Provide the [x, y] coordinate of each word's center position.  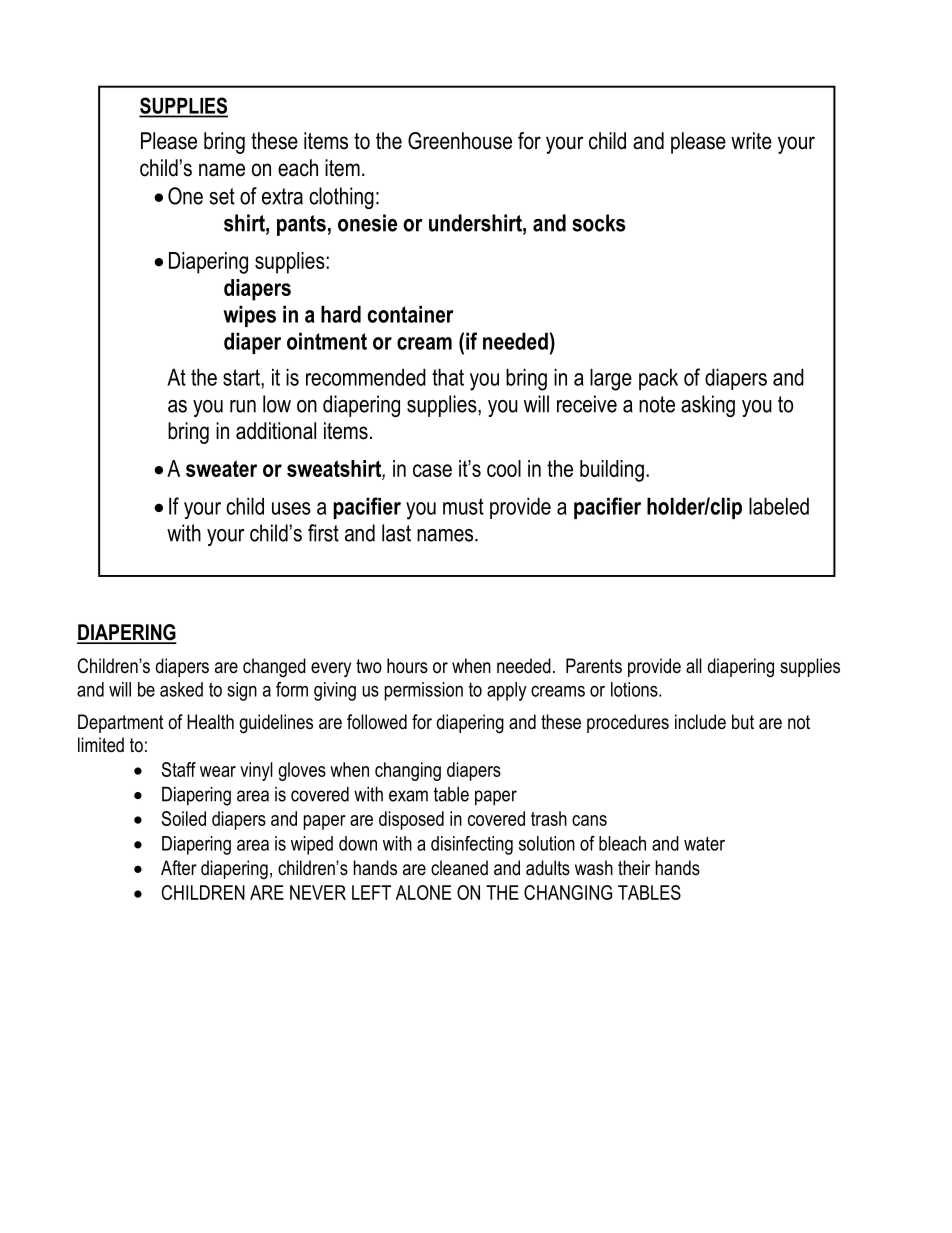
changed [274, 667]
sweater [221, 468]
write [751, 141]
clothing [341, 198]
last [396, 533]
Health [210, 722]
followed [377, 722]
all [694, 666]
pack [658, 379]
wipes [249, 316]
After [179, 867]
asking [708, 406]
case [432, 470]
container [411, 314]
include [700, 722]
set [222, 196]
